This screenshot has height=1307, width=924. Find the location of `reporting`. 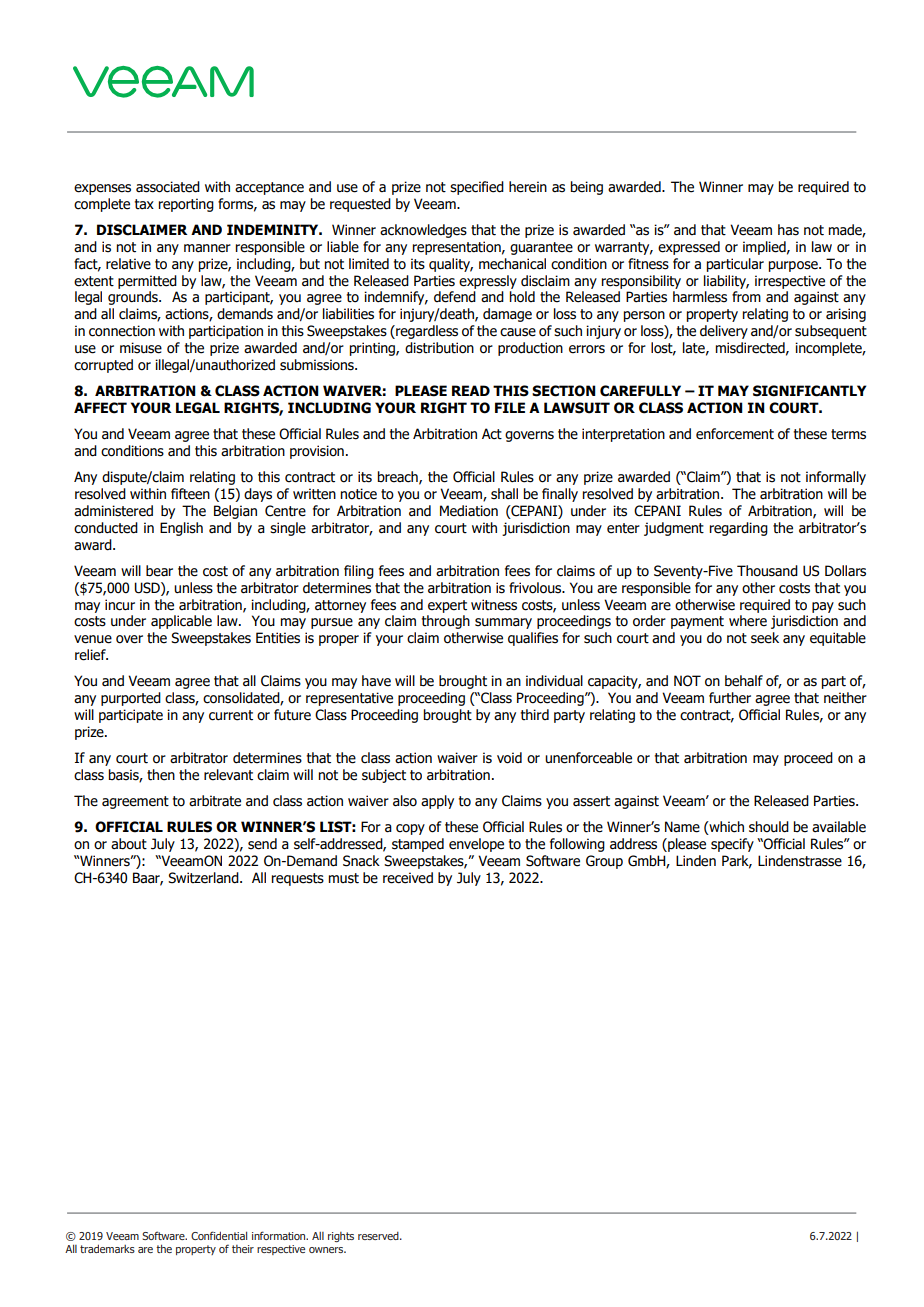

reporting is located at coordinates (186, 205).
